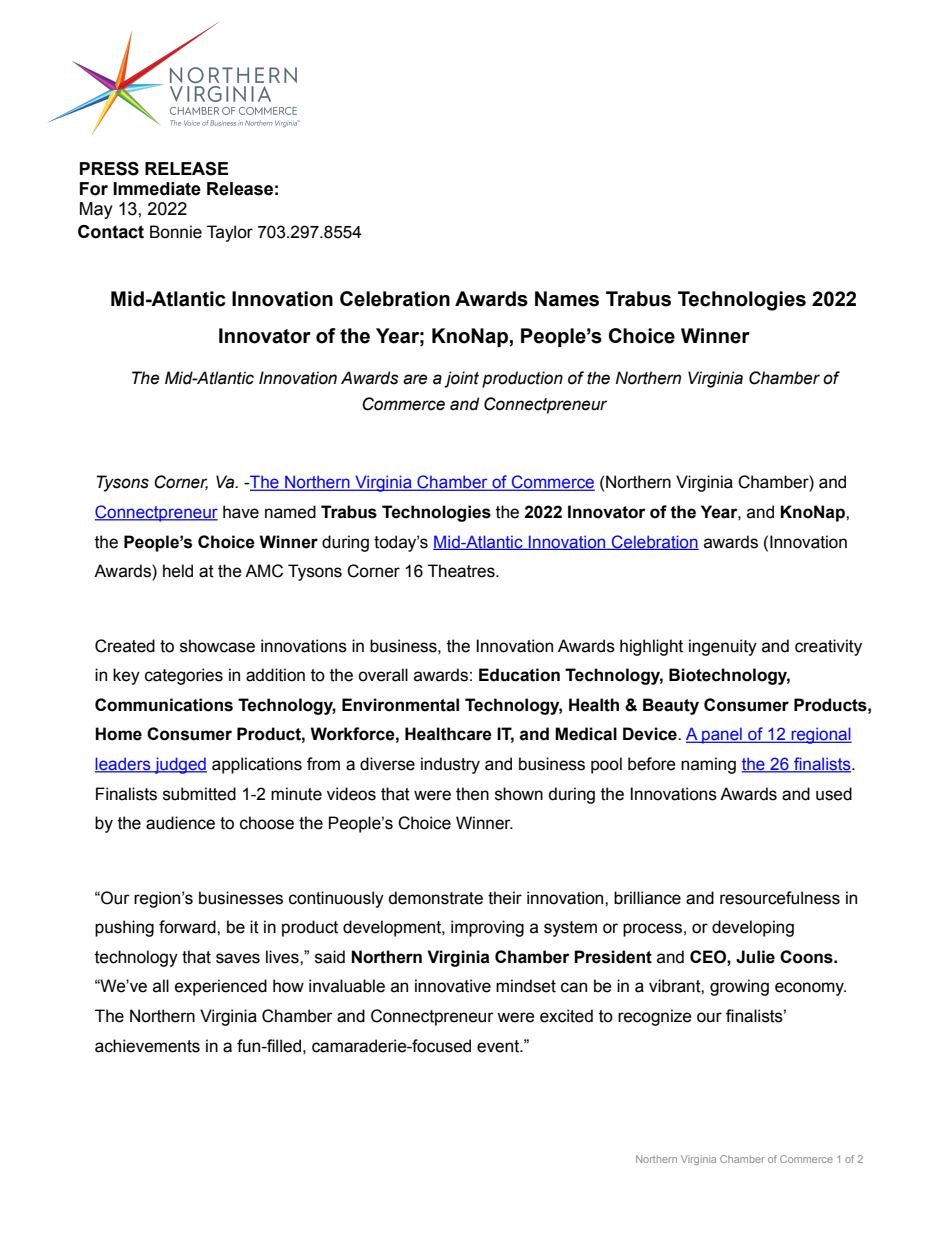  What do you see at coordinates (462, 571) in the screenshot?
I see `Theatres` at bounding box center [462, 571].
